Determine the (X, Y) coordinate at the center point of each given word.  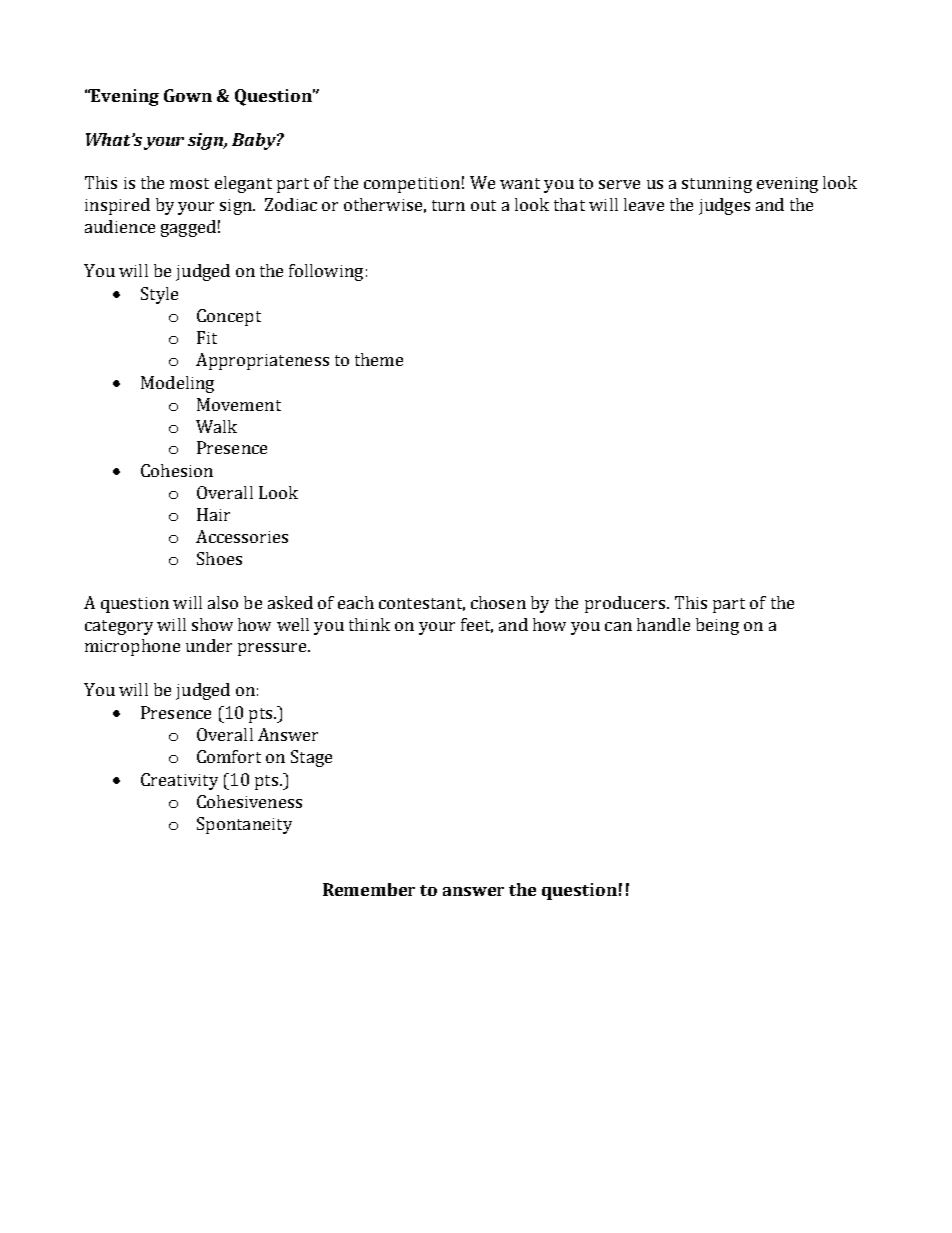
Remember (369, 889)
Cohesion (177, 470)
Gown (188, 95)
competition (412, 185)
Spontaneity (244, 825)
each (356, 602)
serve (619, 184)
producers (625, 604)
